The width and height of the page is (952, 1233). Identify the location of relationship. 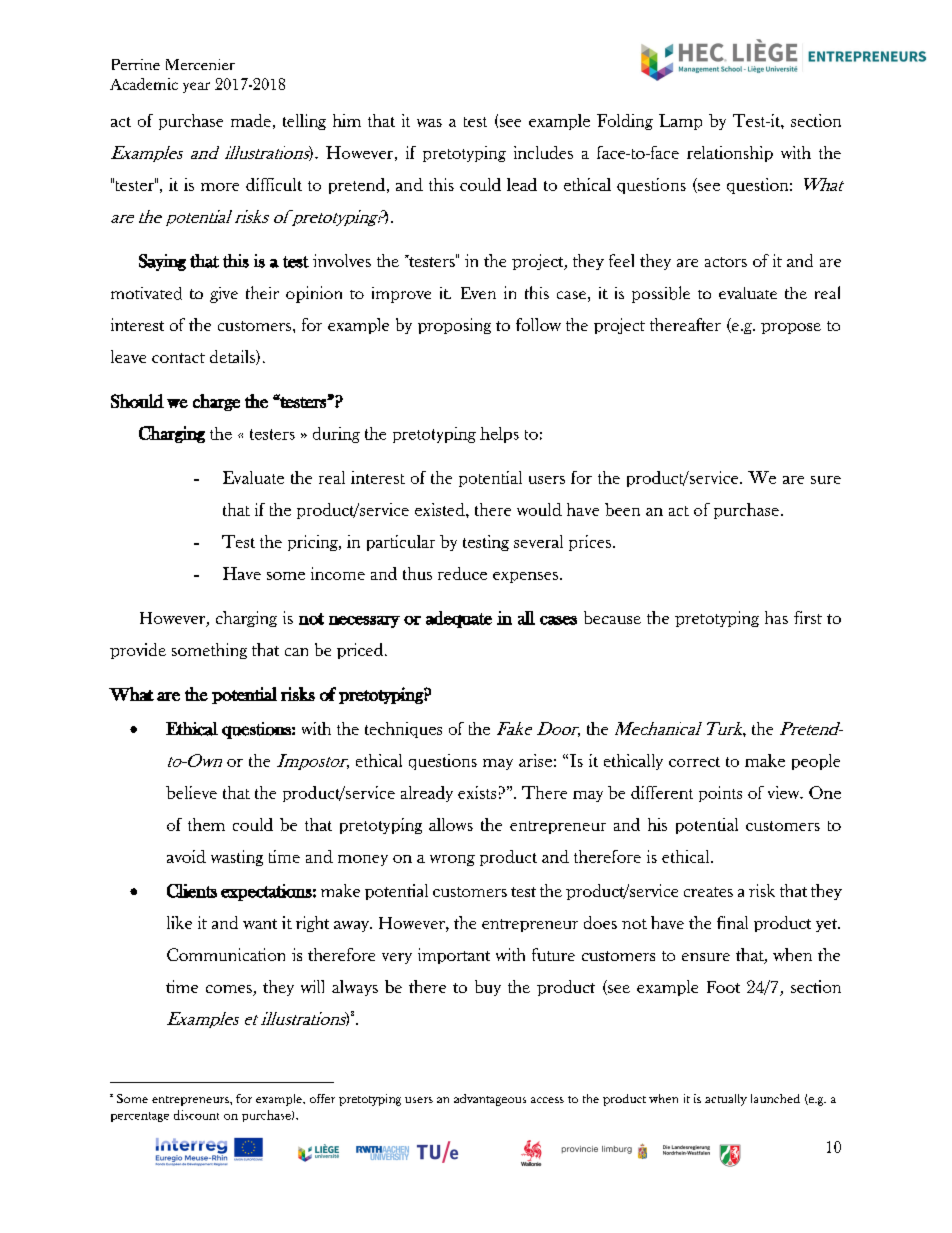
(730, 154).
